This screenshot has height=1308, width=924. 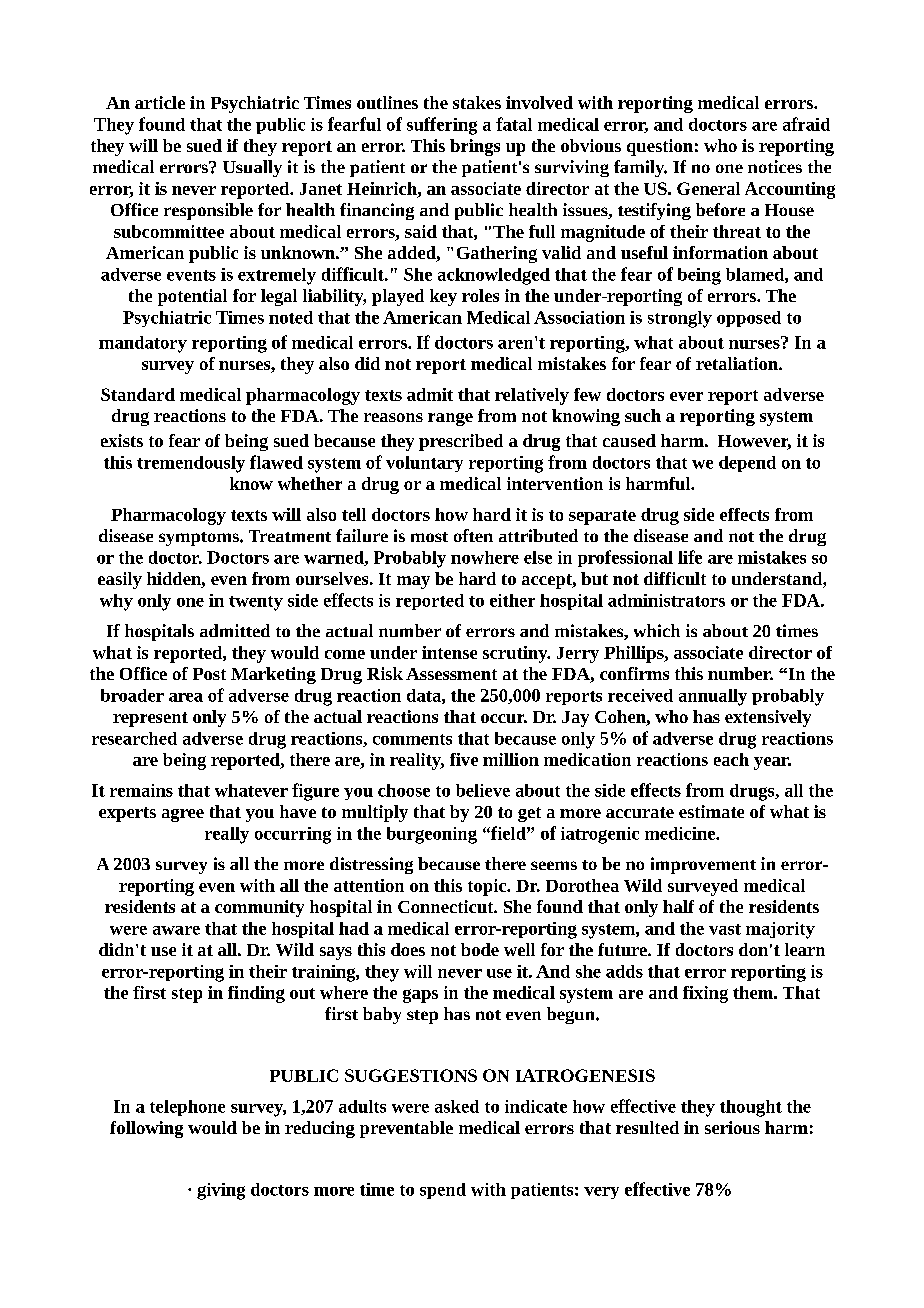 What do you see at coordinates (183, 815) in the screenshot?
I see `agree` at bounding box center [183, 815].
